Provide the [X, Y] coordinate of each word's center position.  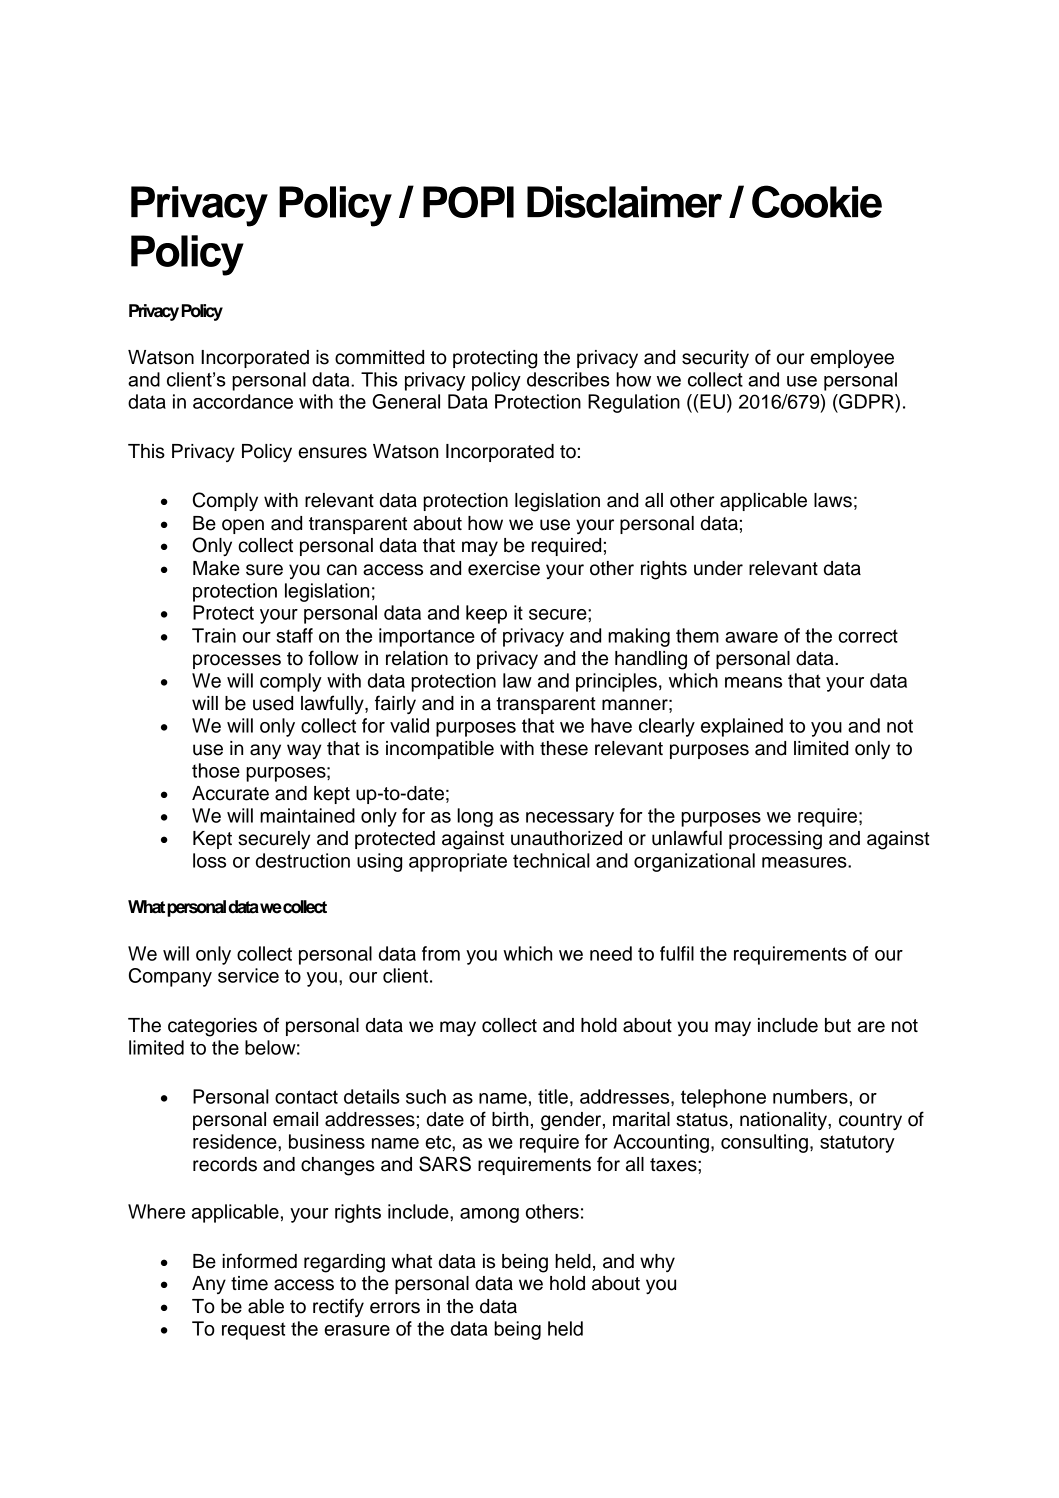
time [249, 1283]
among [489, 1215]
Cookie [817, 201]
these [564, 748]
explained [742, 727]
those [216, 770]
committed [379, 357]
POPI [468, 202]
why [657, 1263]
